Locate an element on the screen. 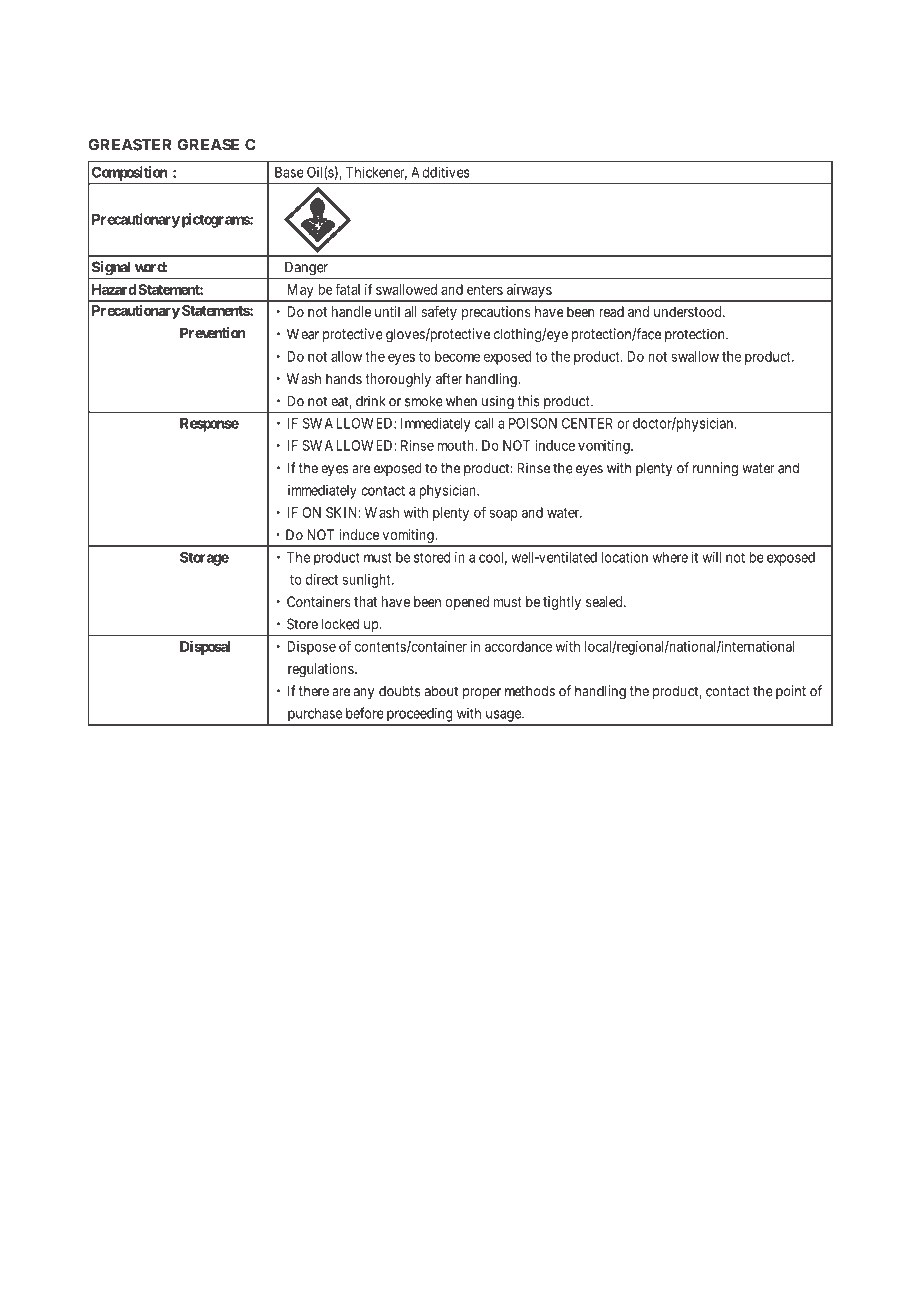 Image resolution: width=924 pixels, height=1308 pixels. read is located at coordinates (611, 311).
